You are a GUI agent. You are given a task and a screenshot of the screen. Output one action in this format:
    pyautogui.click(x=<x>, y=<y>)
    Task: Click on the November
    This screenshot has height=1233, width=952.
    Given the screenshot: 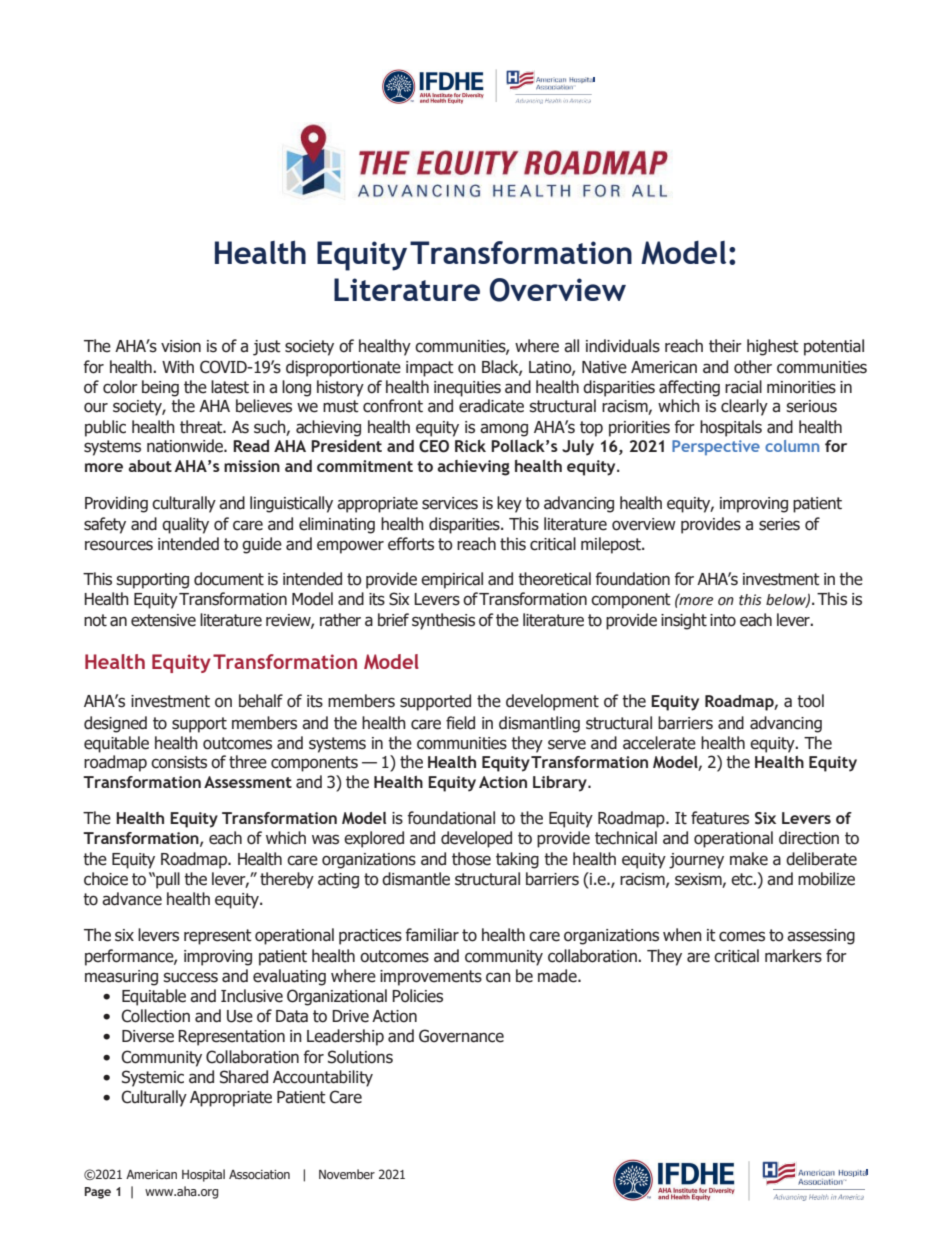 What is the action you would take?
    pyautogui.click(x=347, y=1174)
